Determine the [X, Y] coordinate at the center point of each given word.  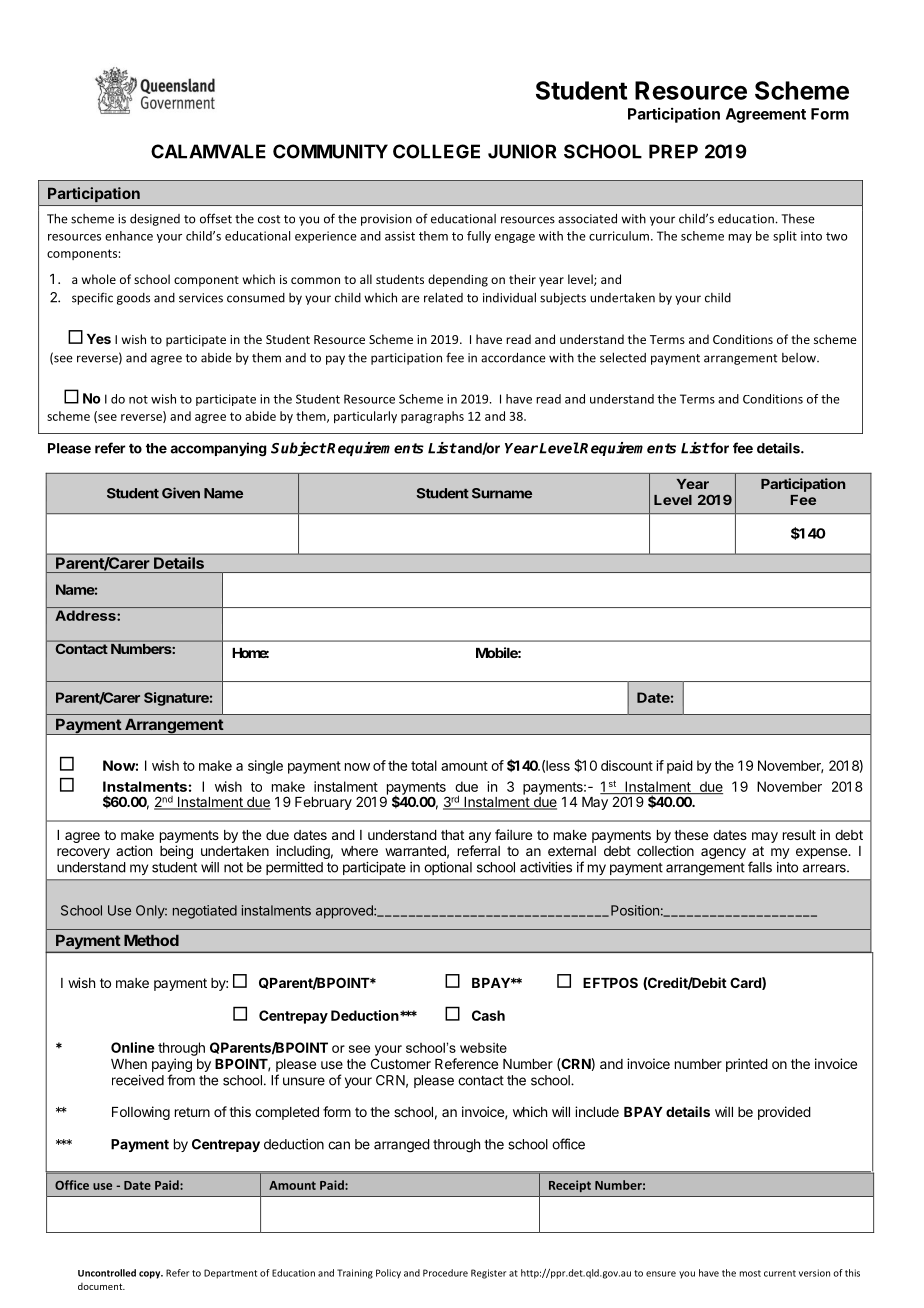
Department [230, 1274]
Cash [488, 1015]
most [750, 1273]
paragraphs [432, 417]
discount [627, 765]
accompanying [218, 449]
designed [155, 219]
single [265, 767]
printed [747, 1065]
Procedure [445, 1273]
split [785, 237]
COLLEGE [436, 151]
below [800, 358]
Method [151, 940]
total [424, 765]
